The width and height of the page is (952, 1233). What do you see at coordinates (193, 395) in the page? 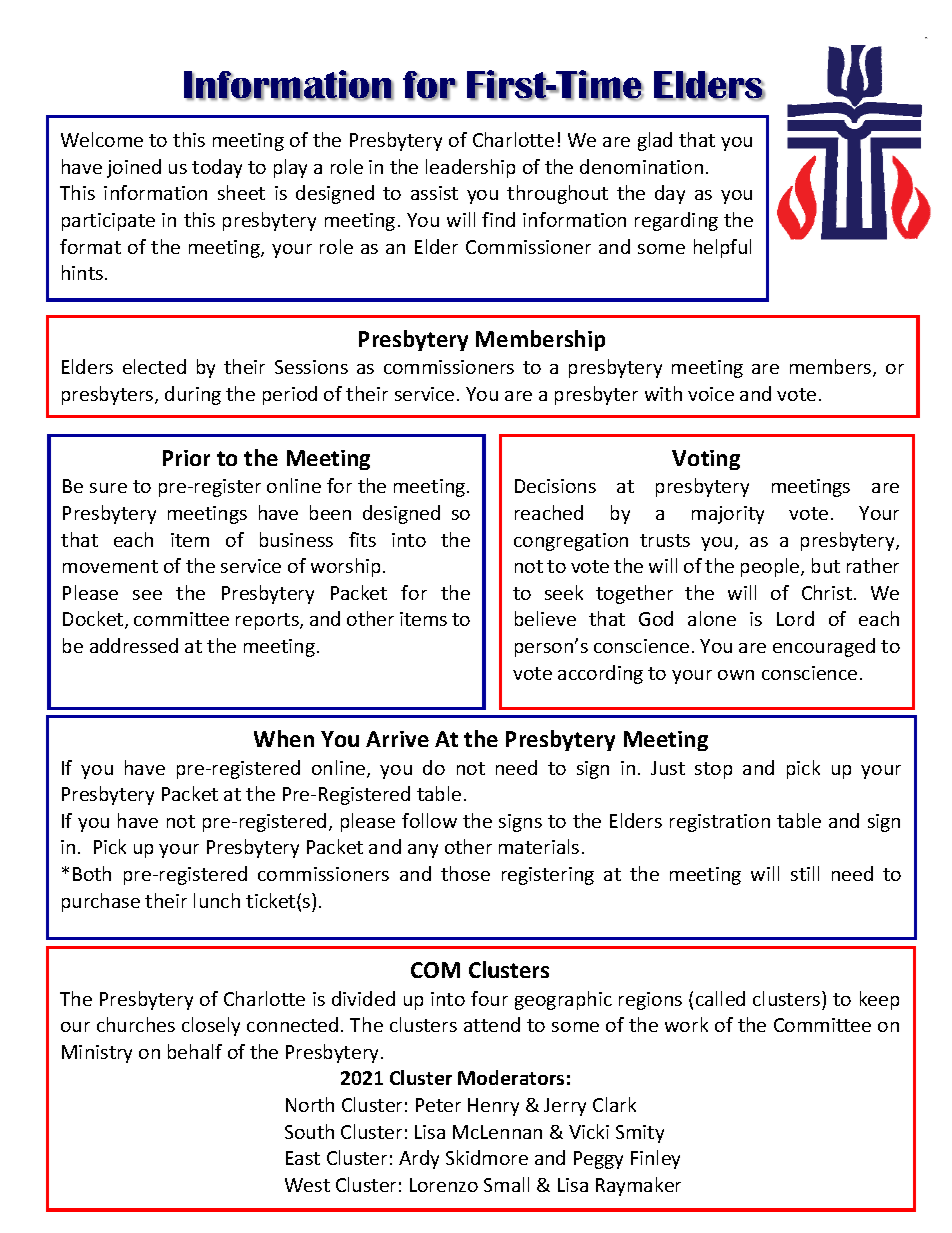
I see `during` at bounding box center [193, 395].
